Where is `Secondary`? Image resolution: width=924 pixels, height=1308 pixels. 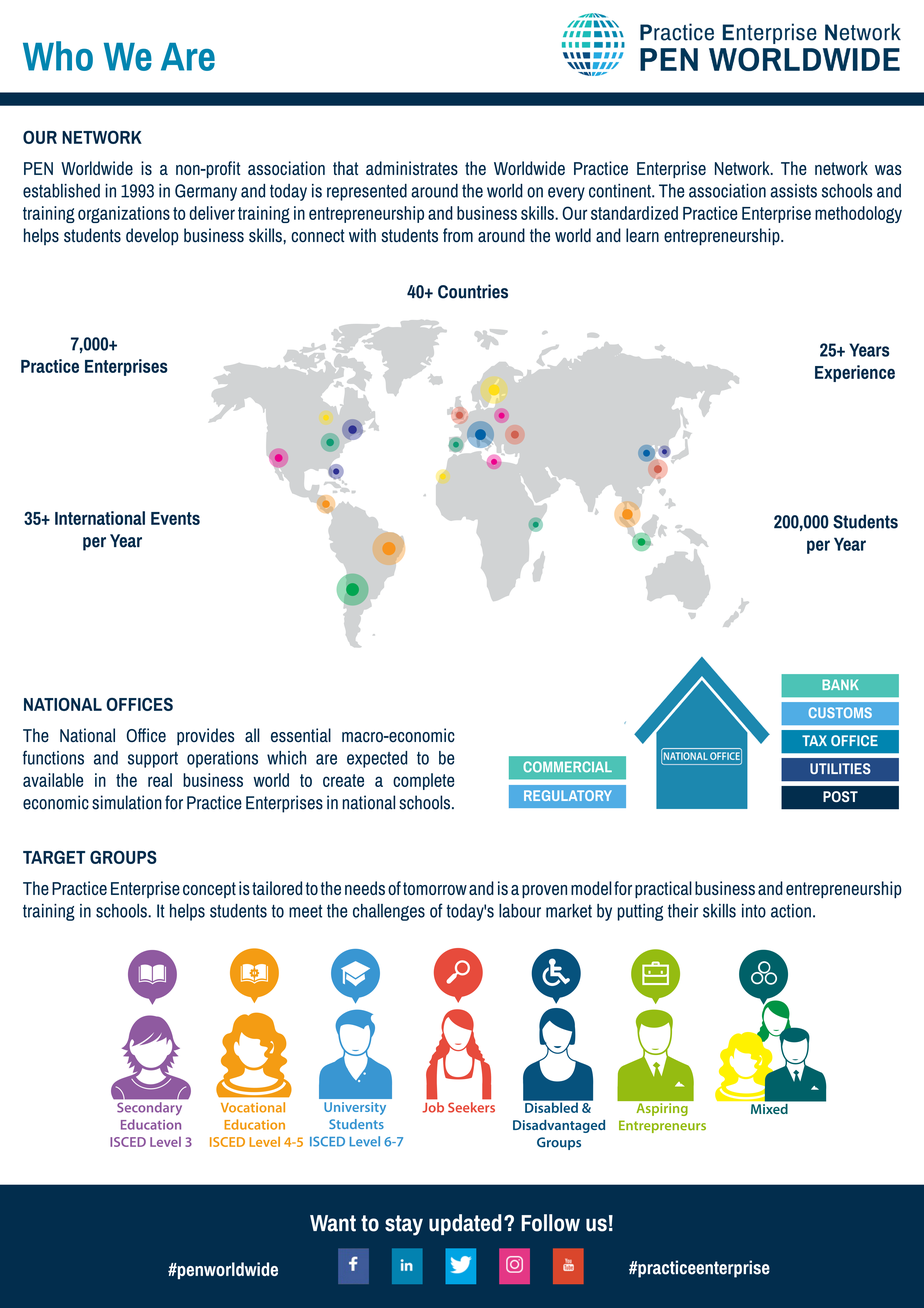
Secondary is located at coordinates (149, 1108).
